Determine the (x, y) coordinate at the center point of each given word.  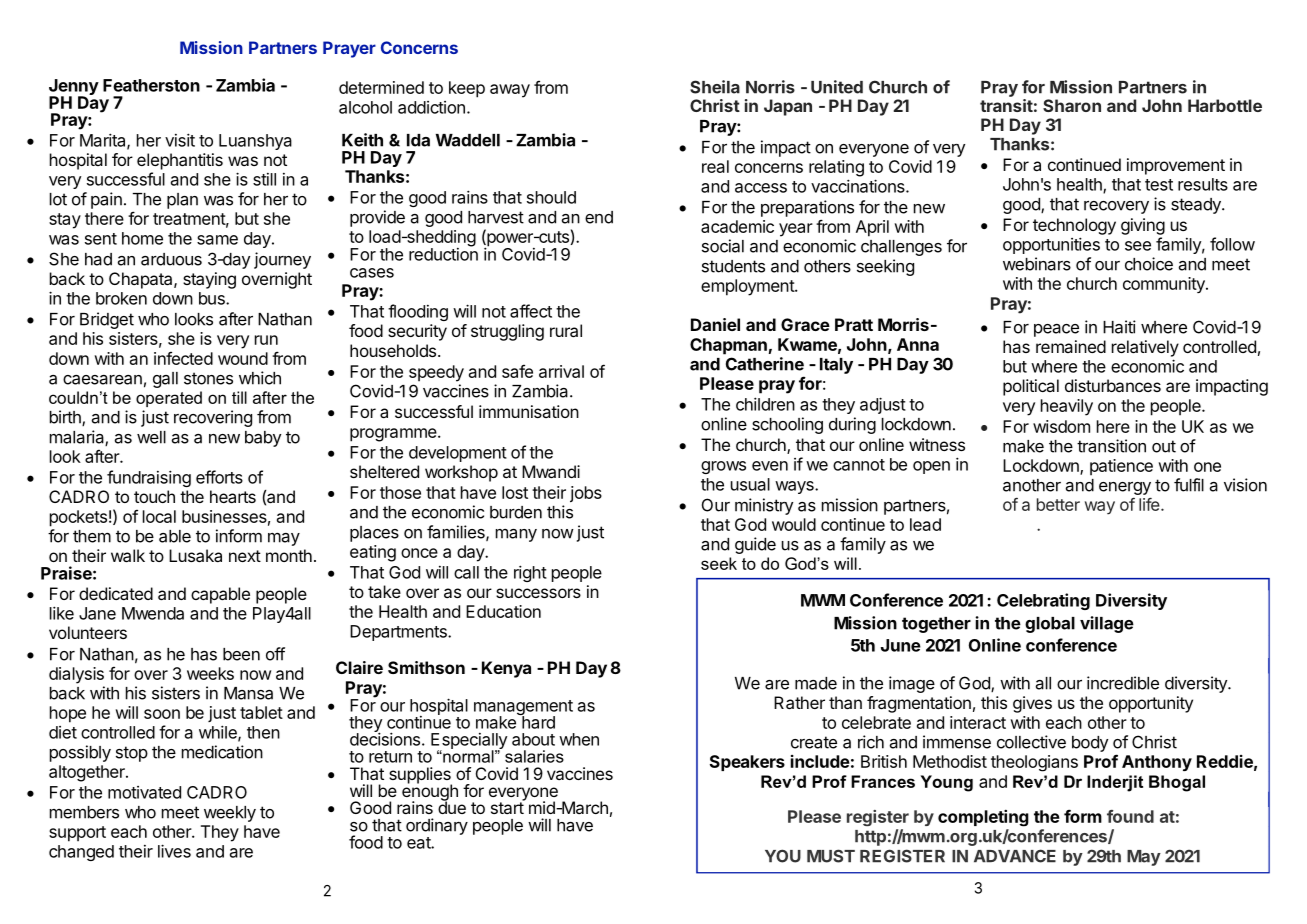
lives (174, 851)
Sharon (1072, 105)
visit (180, 140)
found (1130, 816)
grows (723, 467)
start (508, 807)
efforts (219, 477)
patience (1121, 467)
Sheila (715, 87)
